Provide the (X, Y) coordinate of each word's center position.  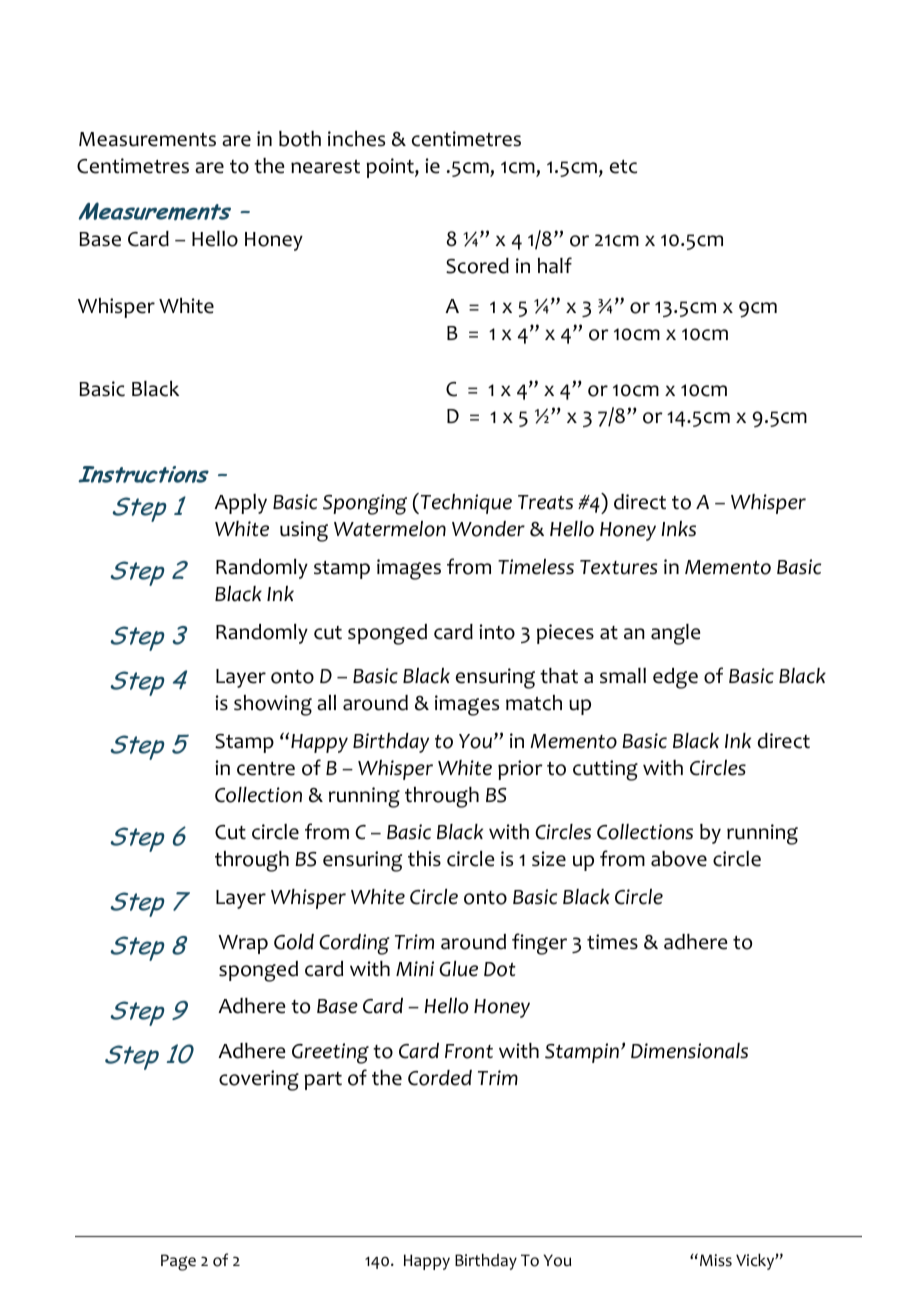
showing (273, 705)
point (391, 168)
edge (675, 678)
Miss (716, 1260)
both (300, 139)
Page (178, 1262)
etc (623, 167)
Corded (440, 1078)
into (497, 632)
